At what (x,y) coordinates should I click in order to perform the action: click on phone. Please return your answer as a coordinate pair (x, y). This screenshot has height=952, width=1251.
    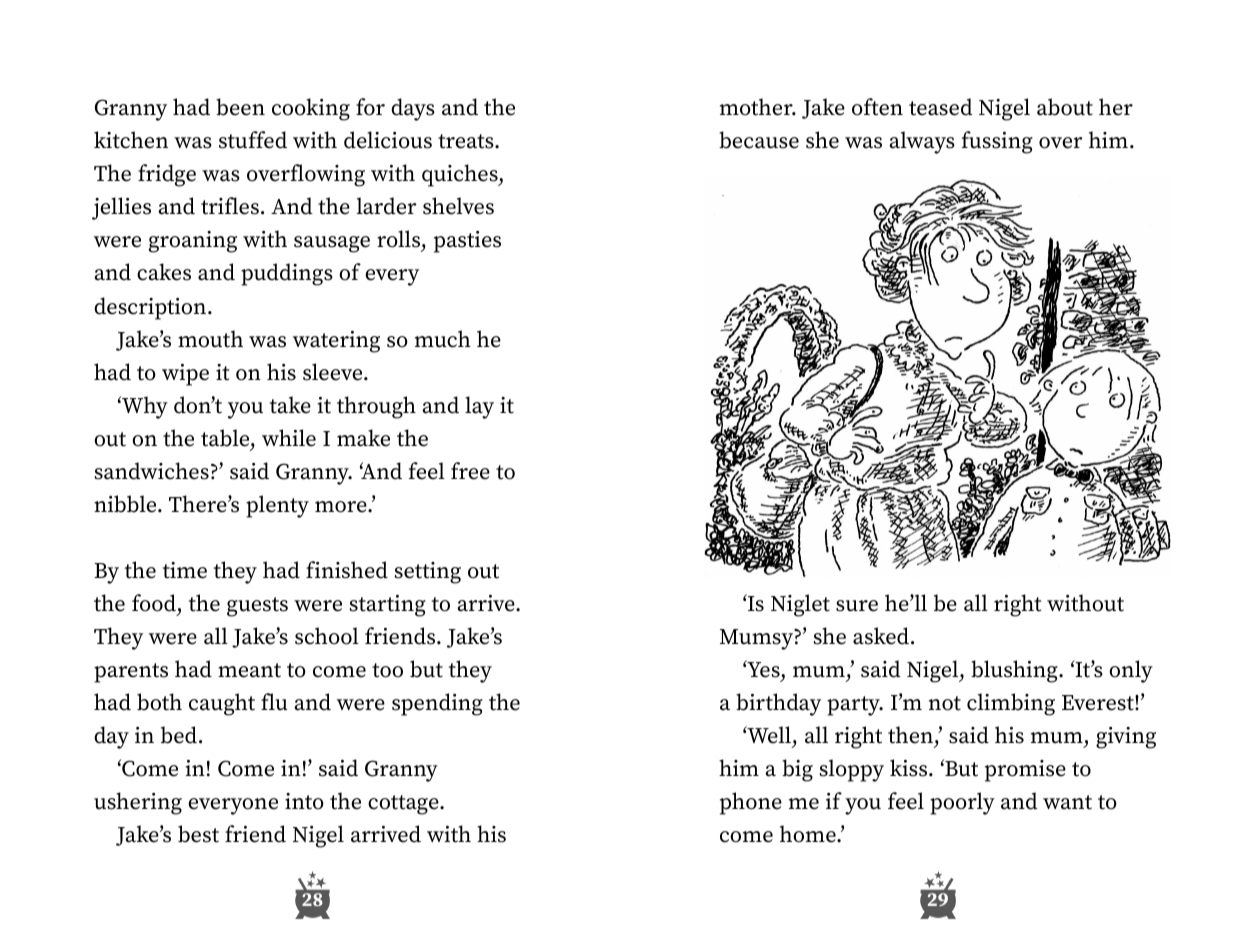
    Looking at the image, I should click on (751, 803).
